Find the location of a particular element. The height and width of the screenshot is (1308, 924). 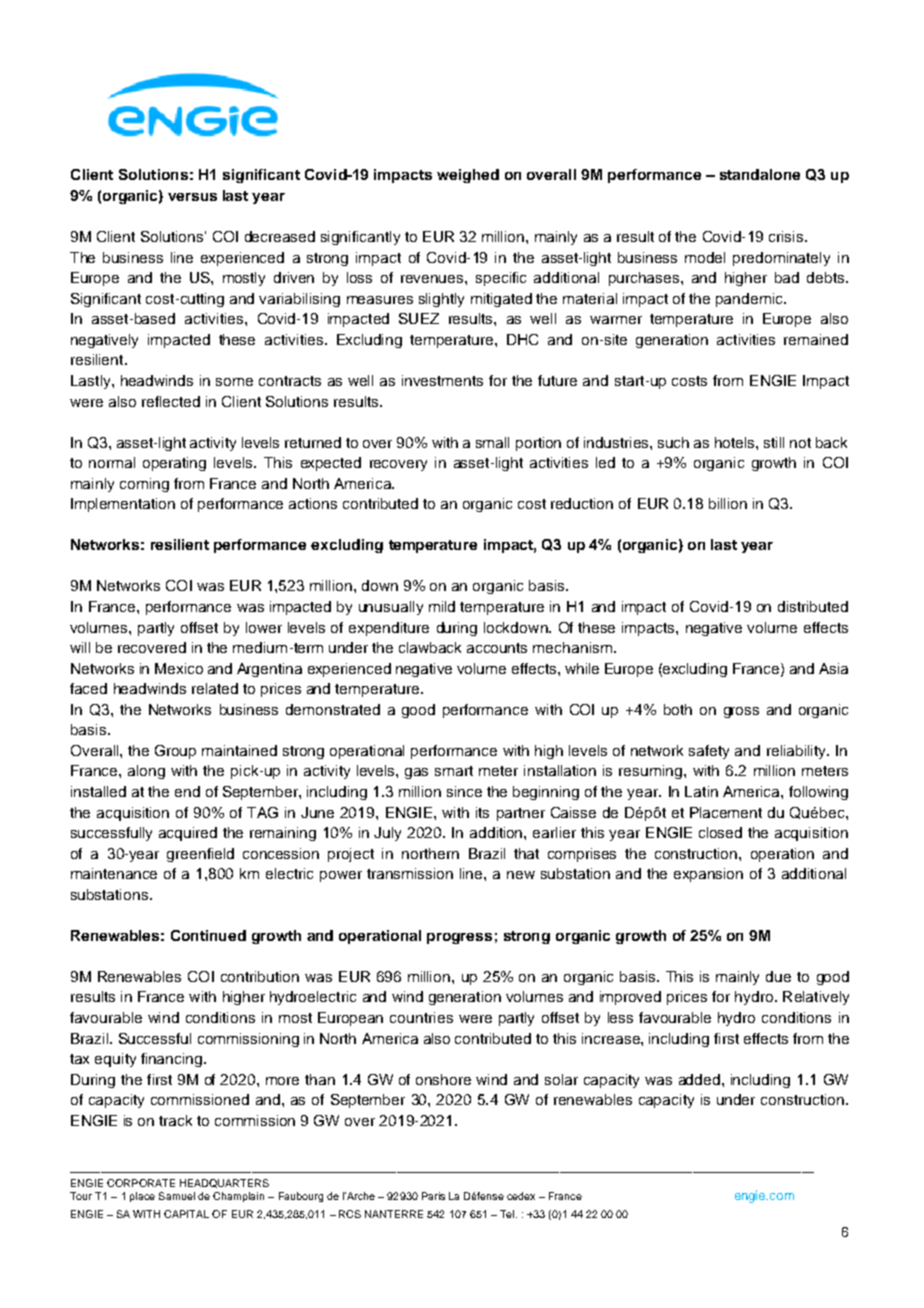

added is located at coordinates (699, 1079).
